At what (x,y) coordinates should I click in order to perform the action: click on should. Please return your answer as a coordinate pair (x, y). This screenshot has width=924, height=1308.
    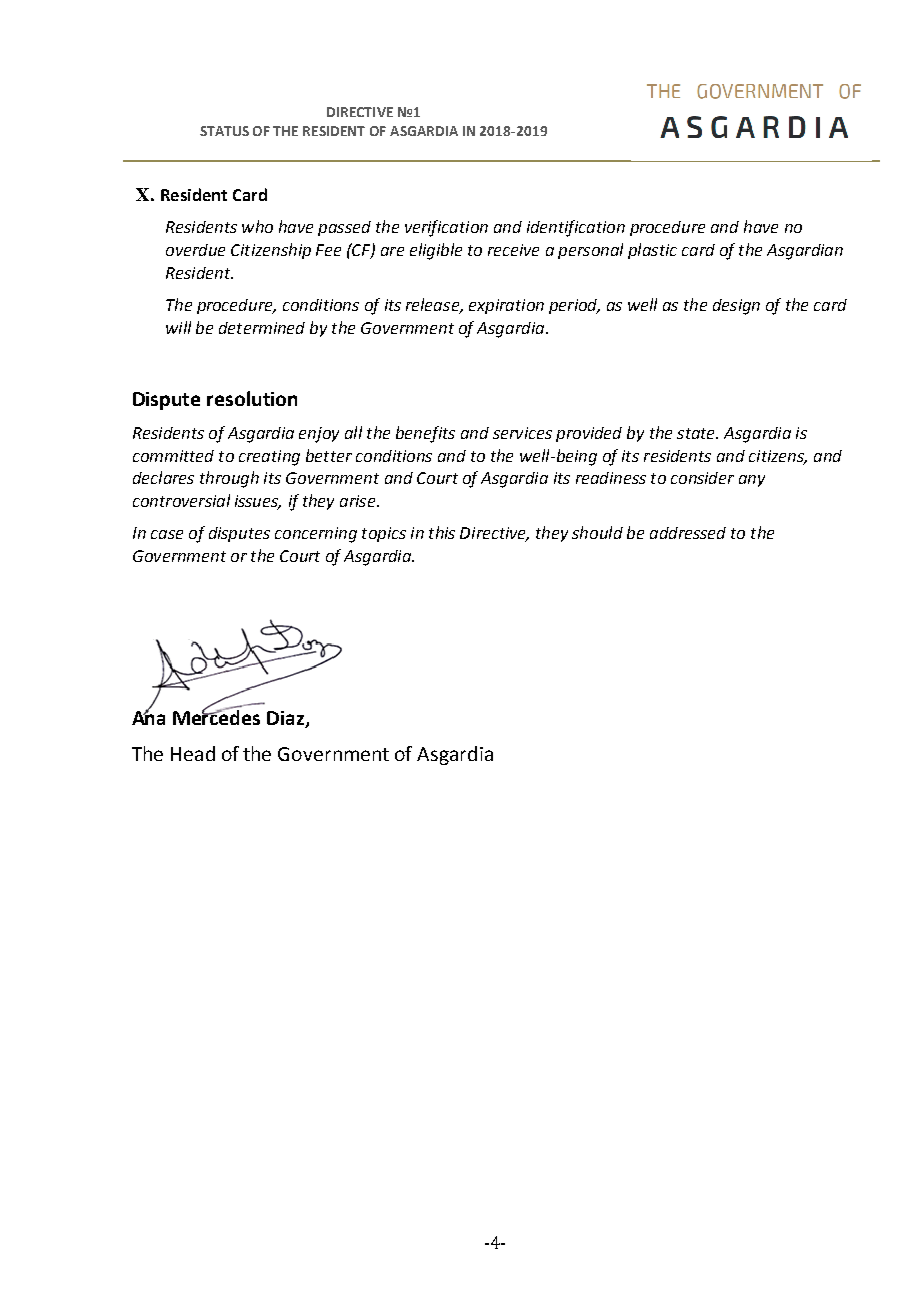
    Looking at the image, I should click on (597, 532).
